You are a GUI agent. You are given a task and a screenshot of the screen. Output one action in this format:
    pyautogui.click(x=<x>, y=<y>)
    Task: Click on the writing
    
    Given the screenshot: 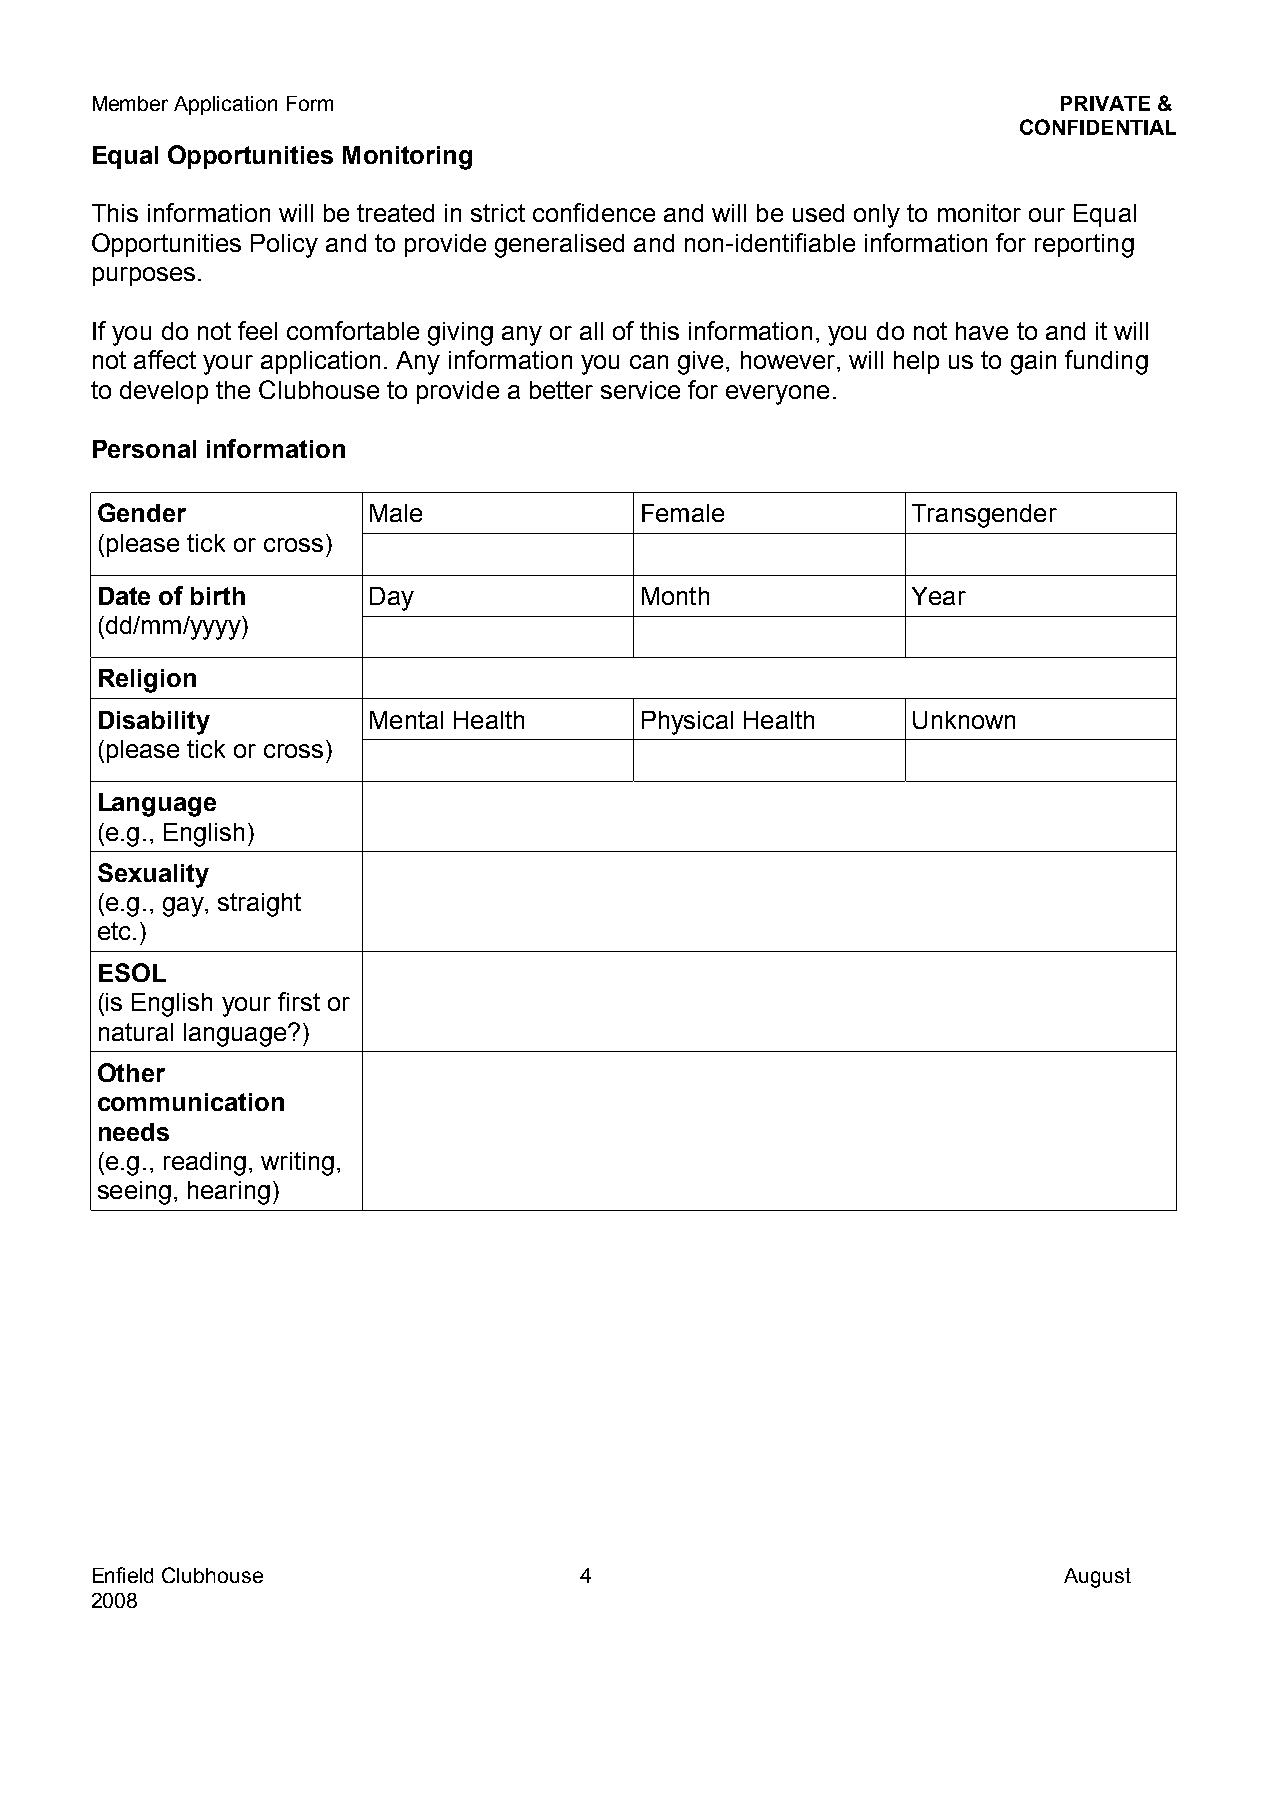 What is the action you would take?
    pyautogui.click(x=297, y=1164)
